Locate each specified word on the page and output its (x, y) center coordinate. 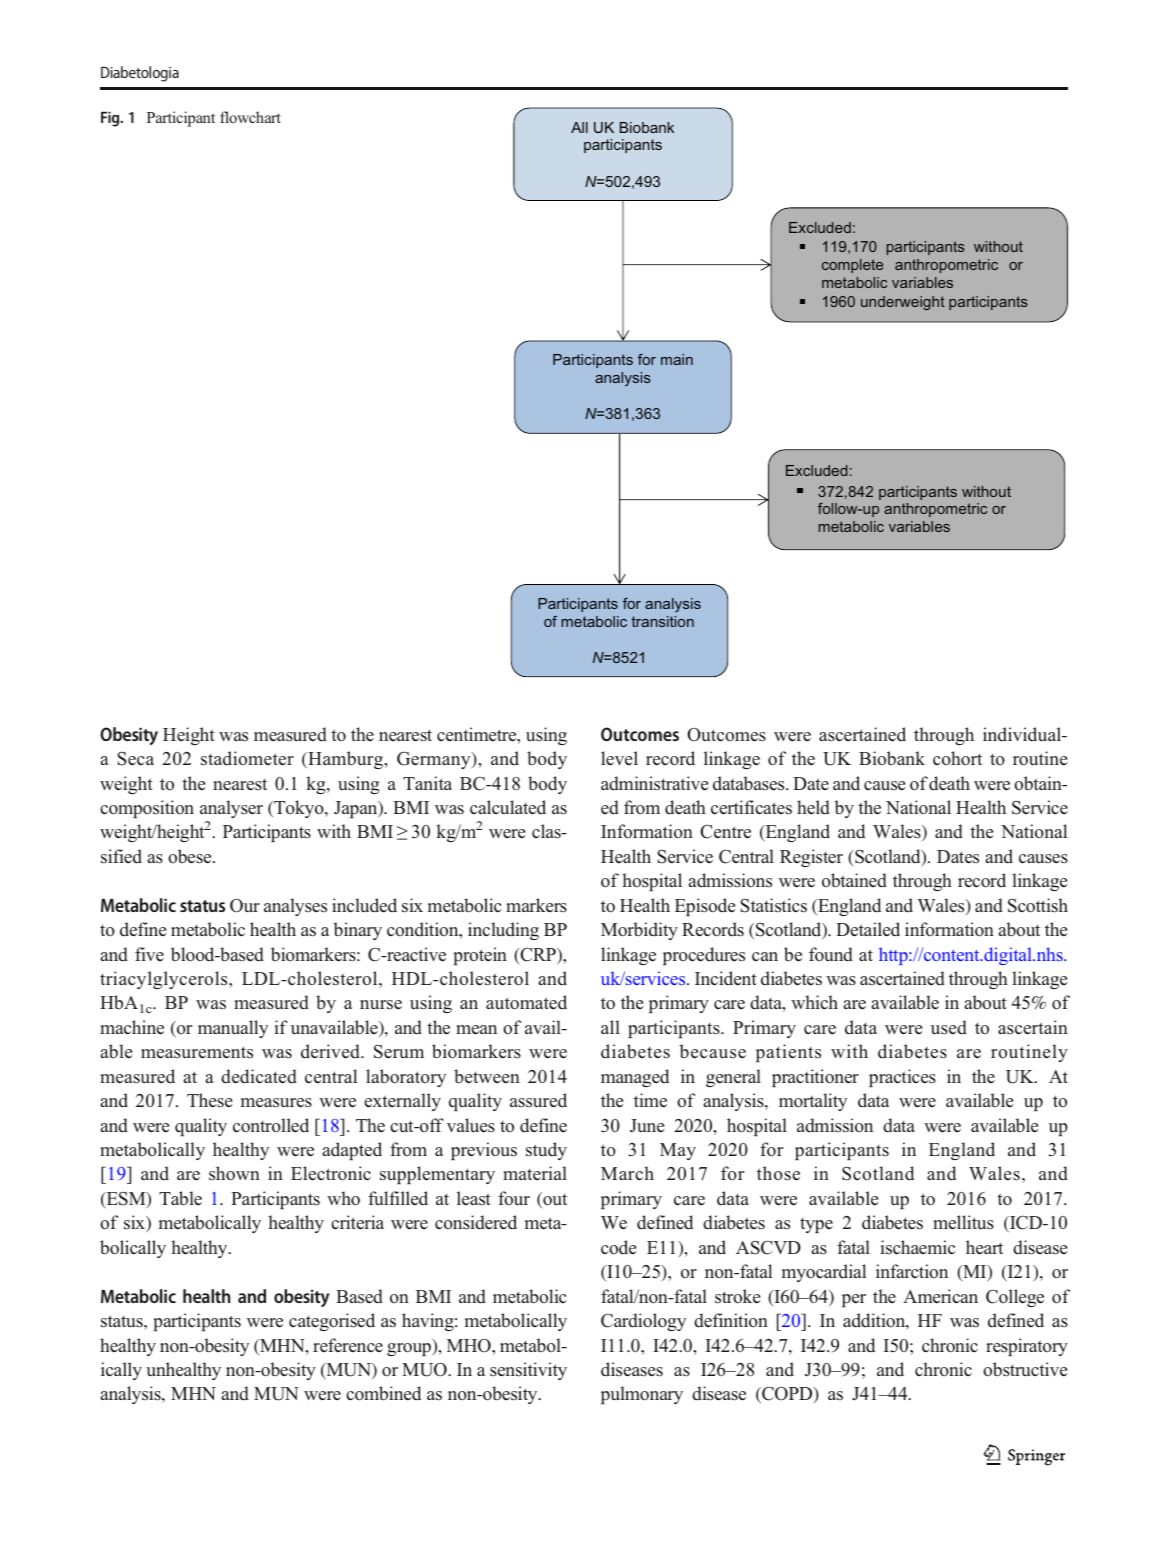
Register (811, 858)
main (677, 359)
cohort (957, 758)
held (813, 807)
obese (191, 856)
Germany (435, 760)
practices (902, 1078)
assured (538, 1100)
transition (663, 621)
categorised (332, 1322)
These (209, 1100)
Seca (136, 758)
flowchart (250, 117)
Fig (111, 119)
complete (852, 266)
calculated (508, 807)
